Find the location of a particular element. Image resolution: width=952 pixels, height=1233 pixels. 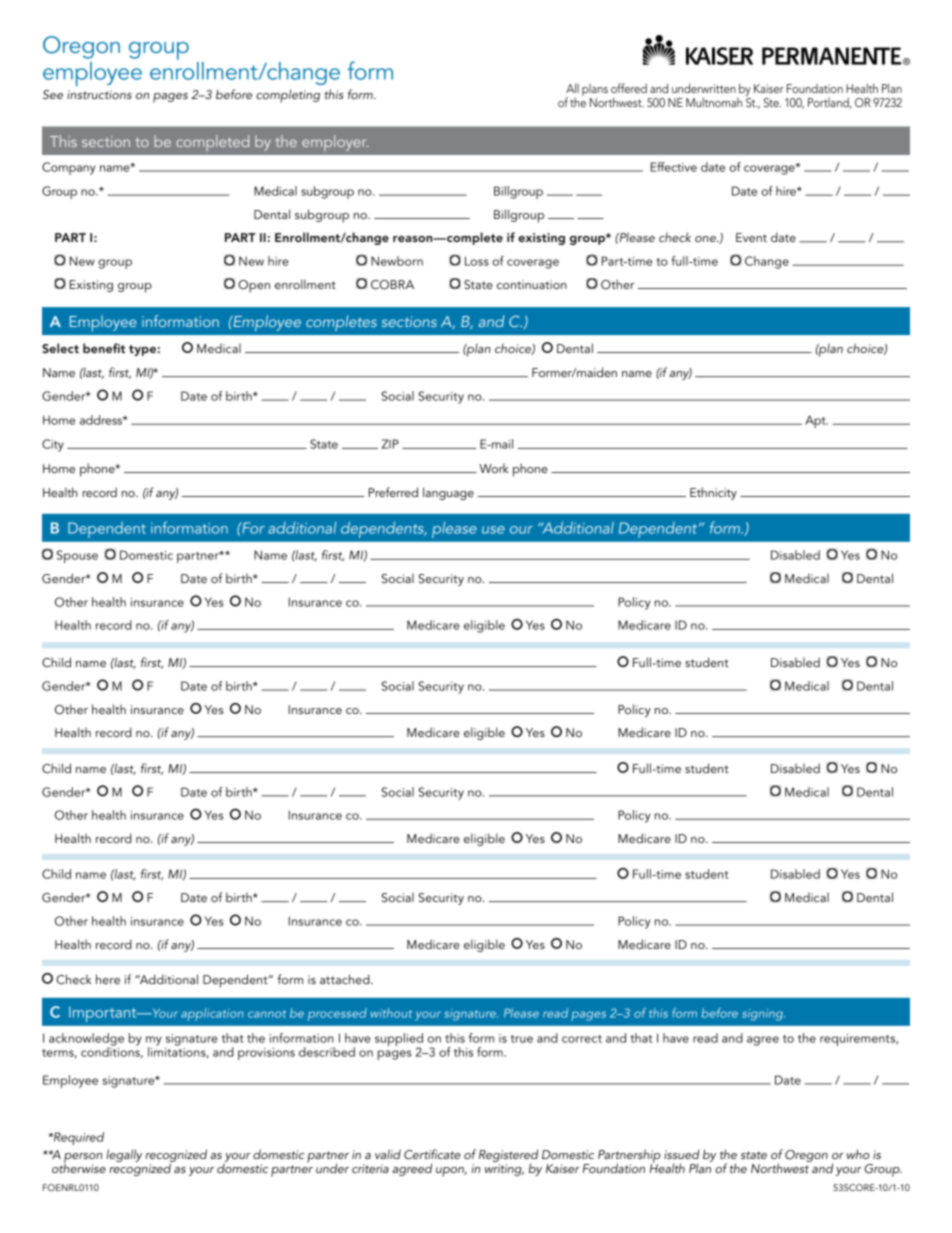

attached is located at coordinates (346, 979).
